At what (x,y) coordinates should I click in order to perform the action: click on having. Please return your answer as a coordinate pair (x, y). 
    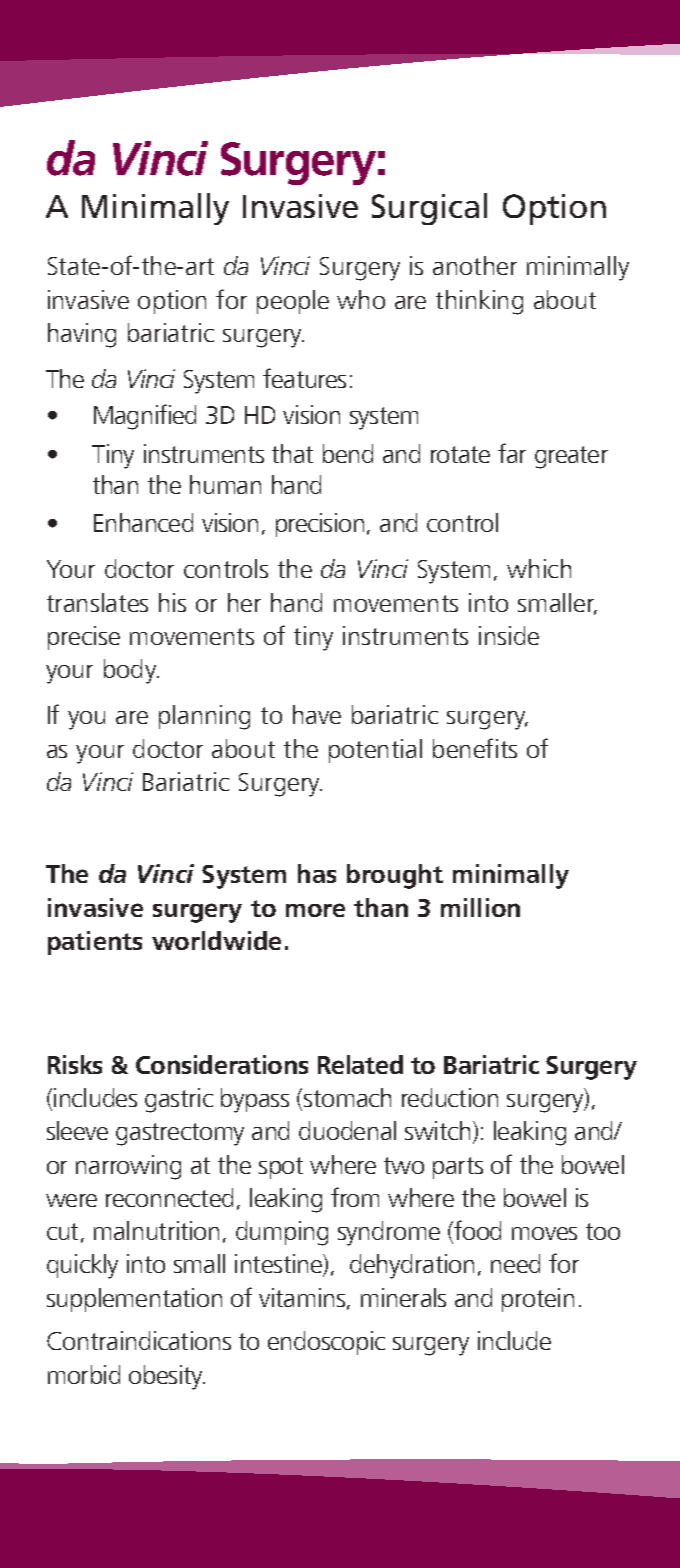
    Looking at the image, I should click on (82, 335).
